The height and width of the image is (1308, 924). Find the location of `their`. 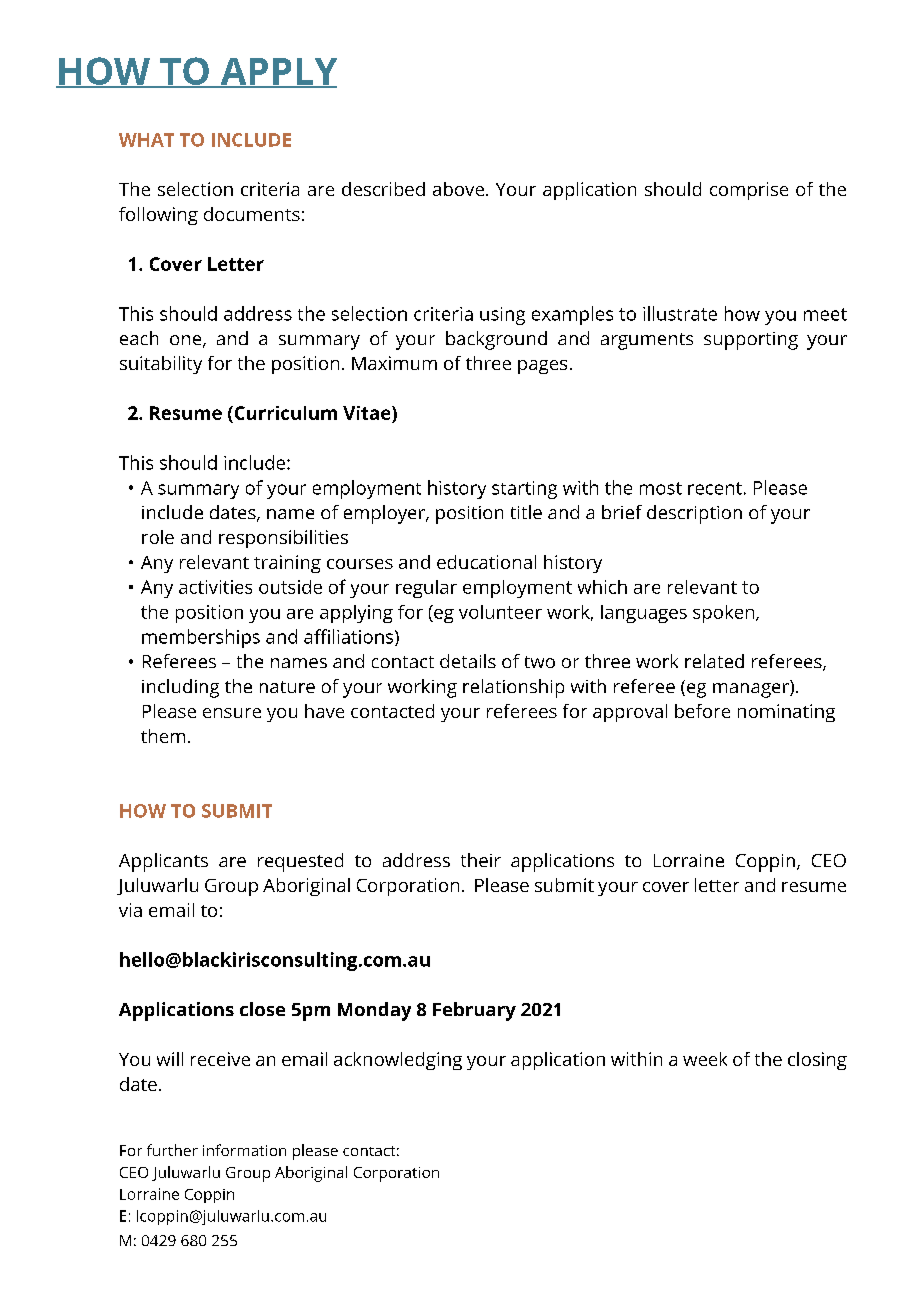

their is located at coordinates (481, 860).
